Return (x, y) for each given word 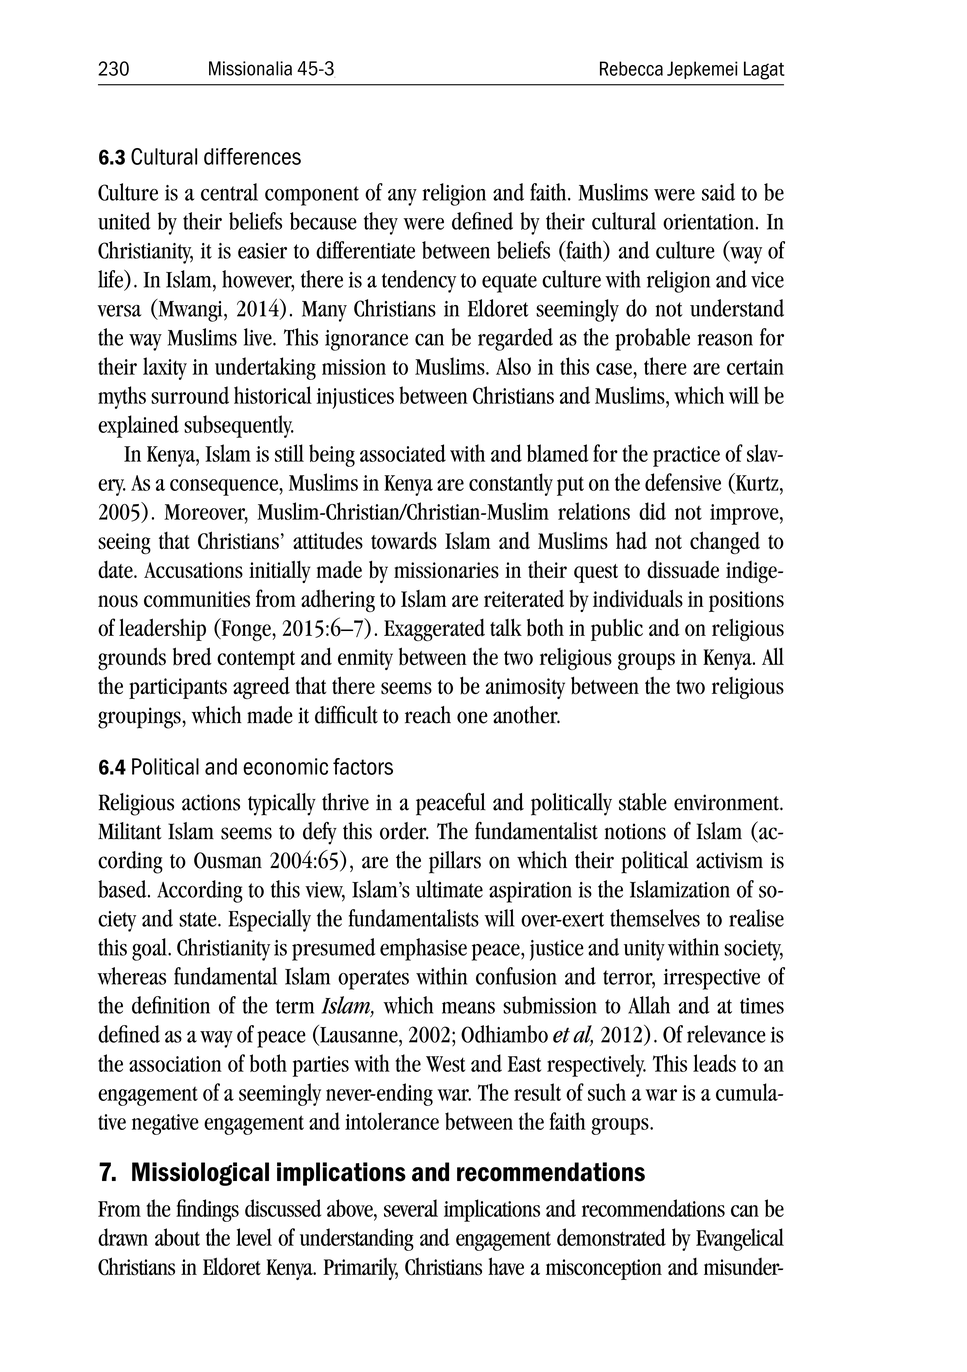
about (177, 1237)
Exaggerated (434, 630)
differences (252, 156)
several (411, 1208)
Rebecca (631, 68)
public (617, 629)
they (381, 223)
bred (192, 656)
